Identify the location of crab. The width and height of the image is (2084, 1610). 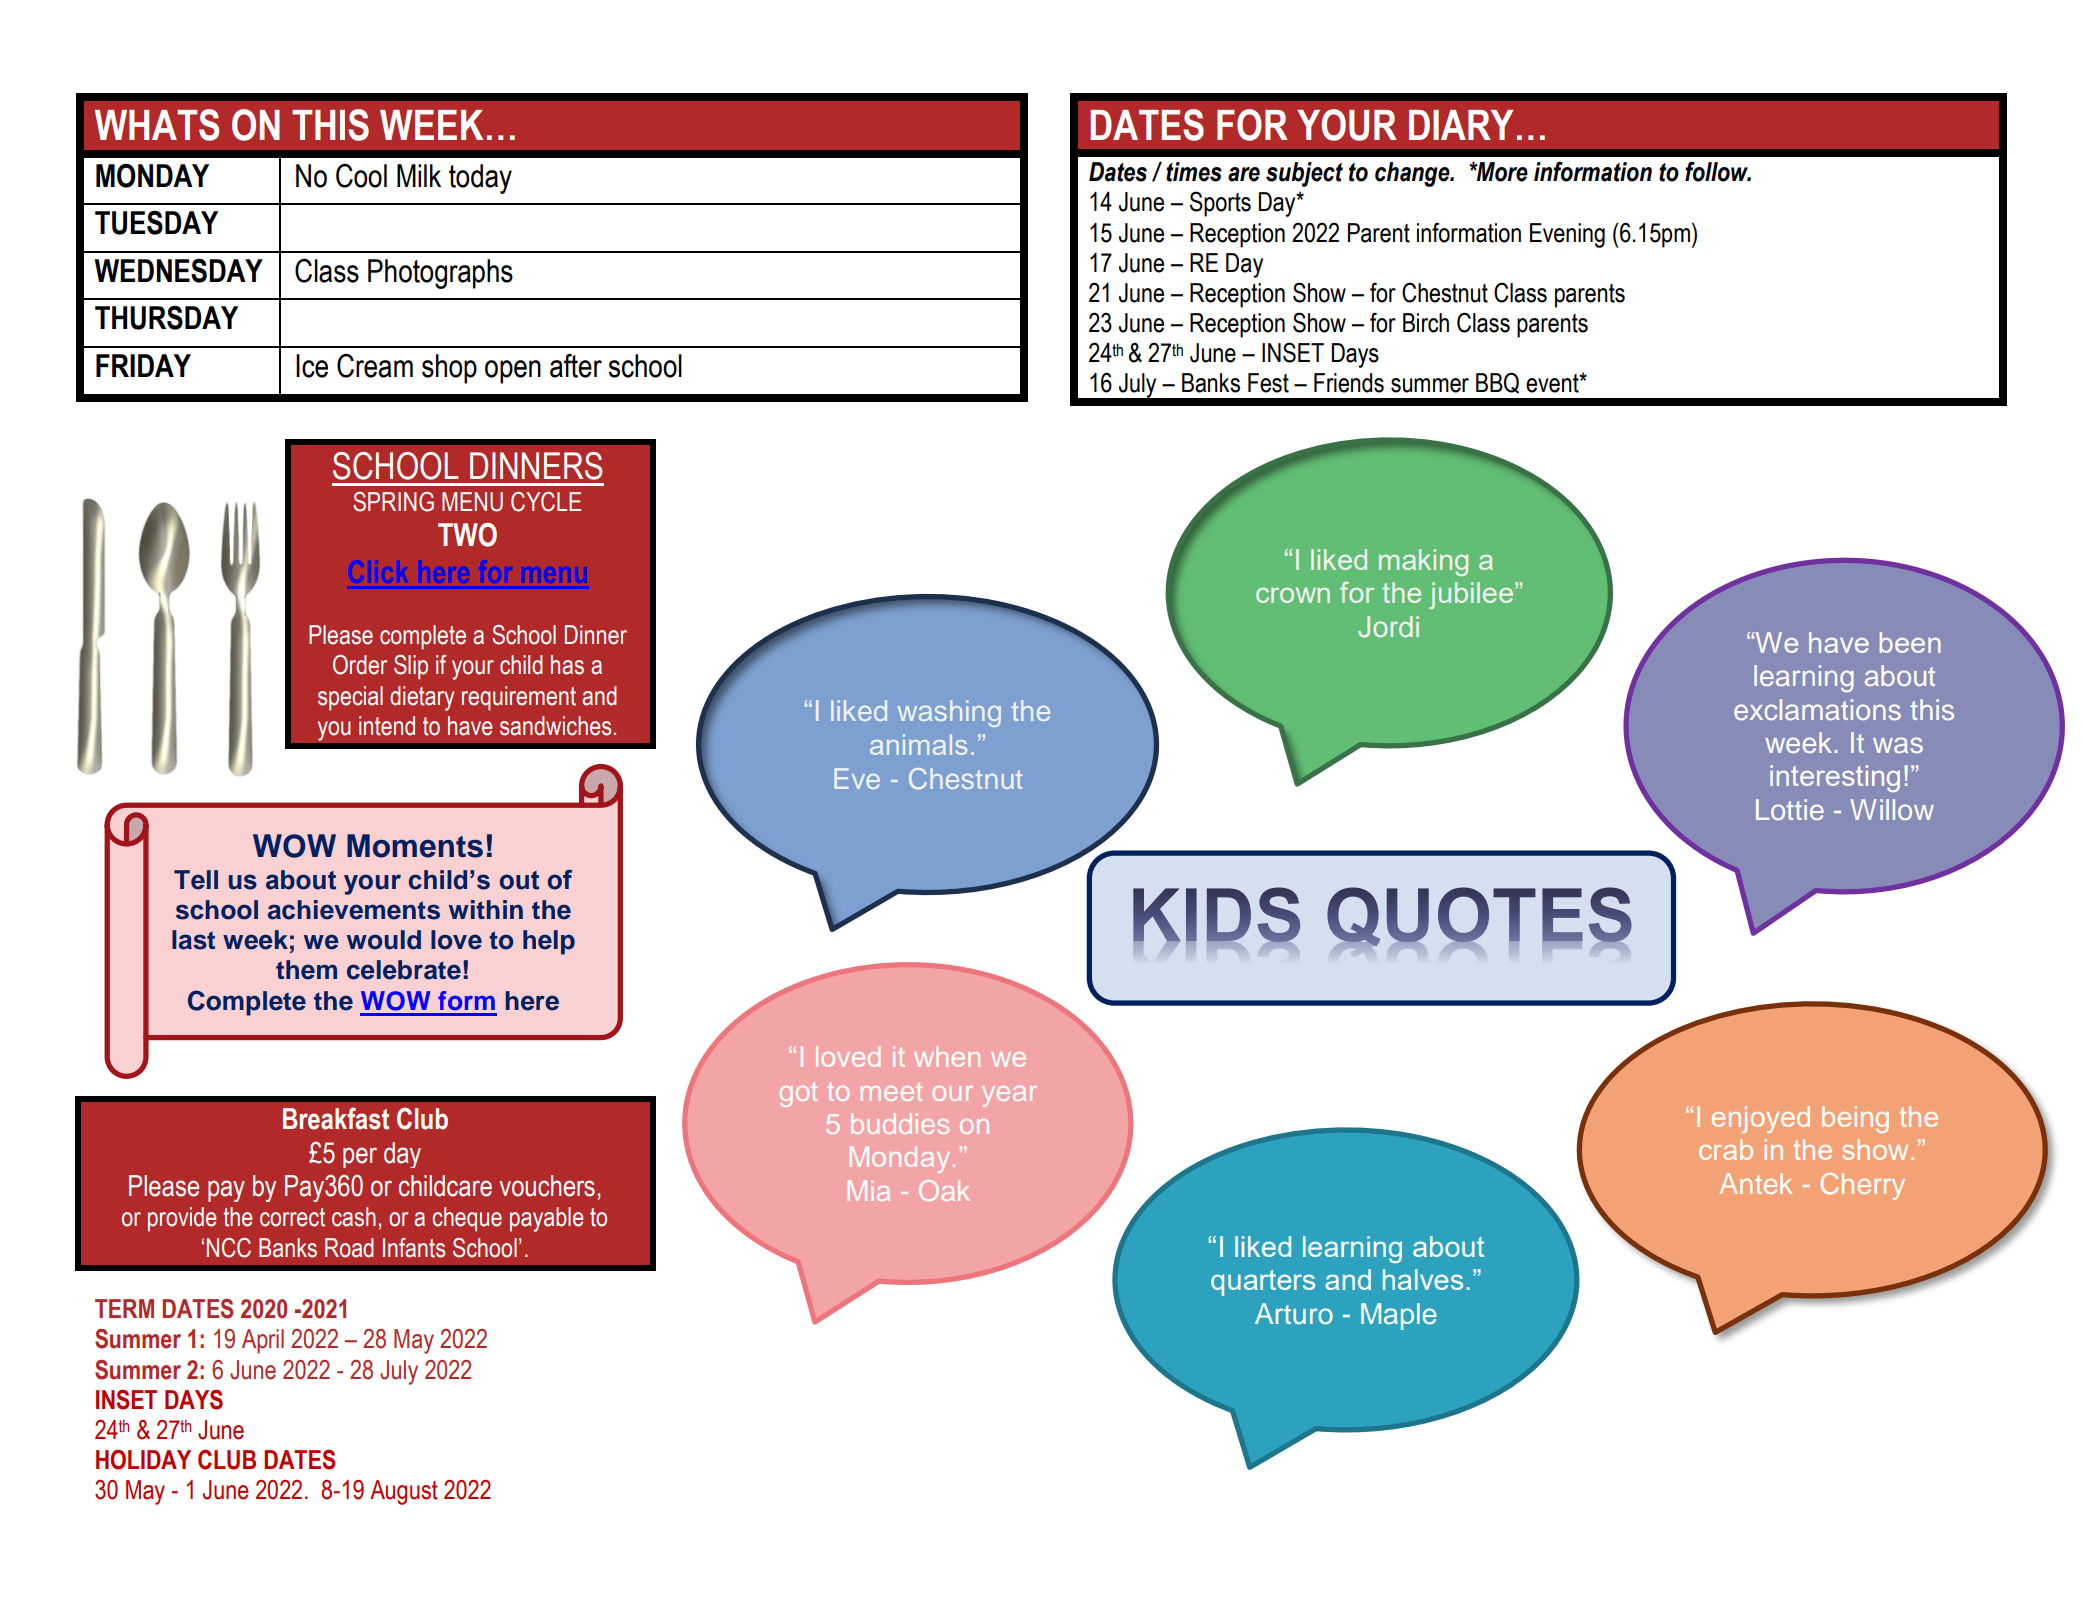
(1726, 1149).
